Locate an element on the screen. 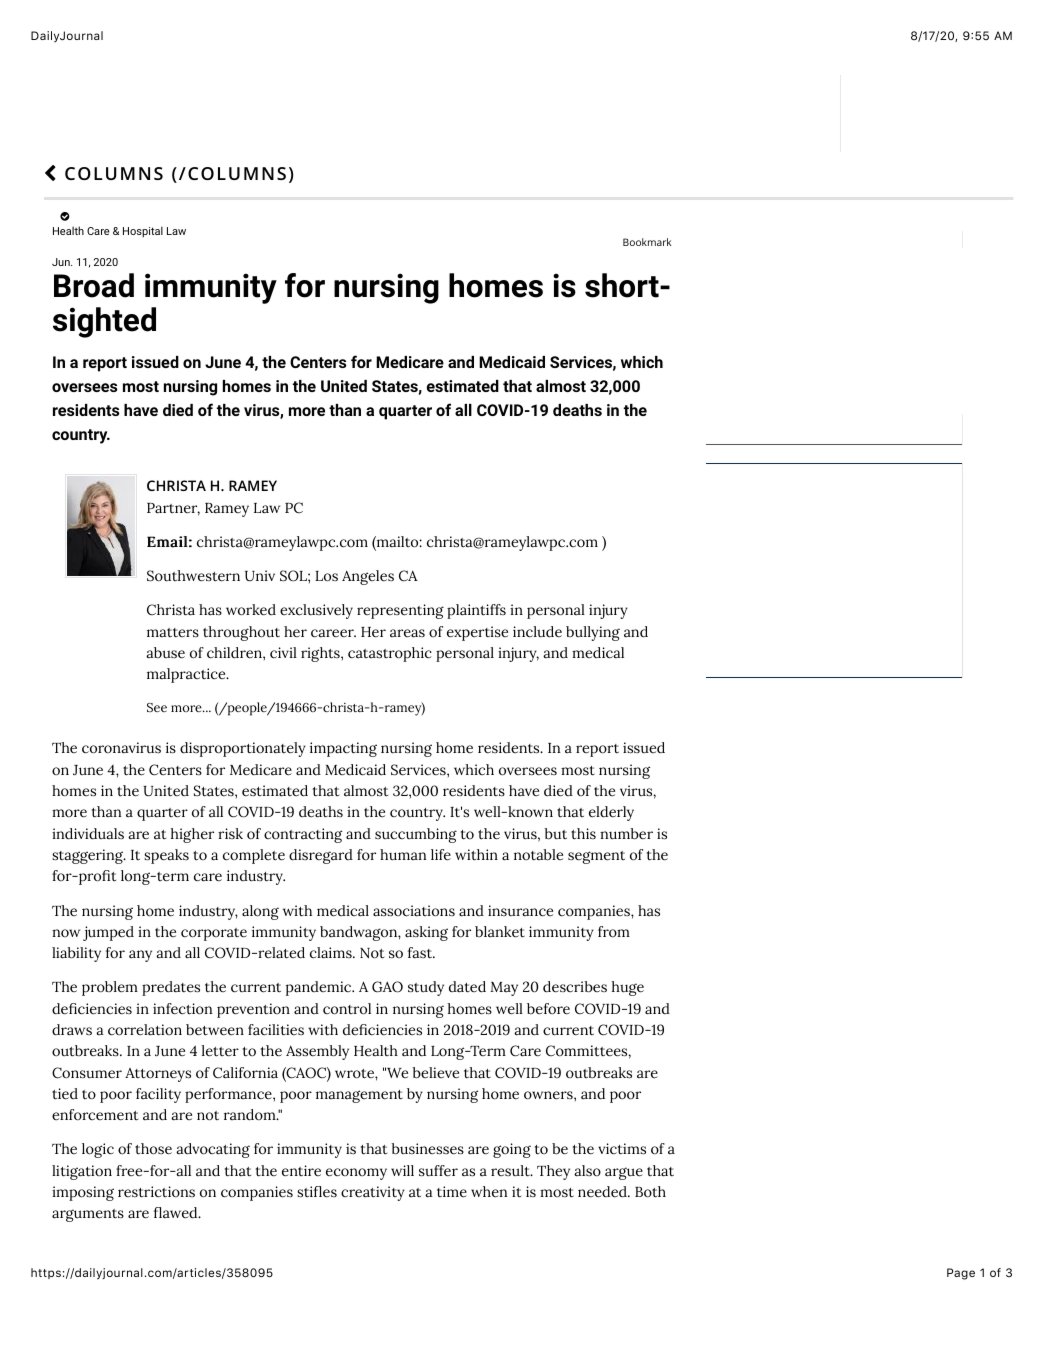  Southwestern is located at coordinates (193, 576).
